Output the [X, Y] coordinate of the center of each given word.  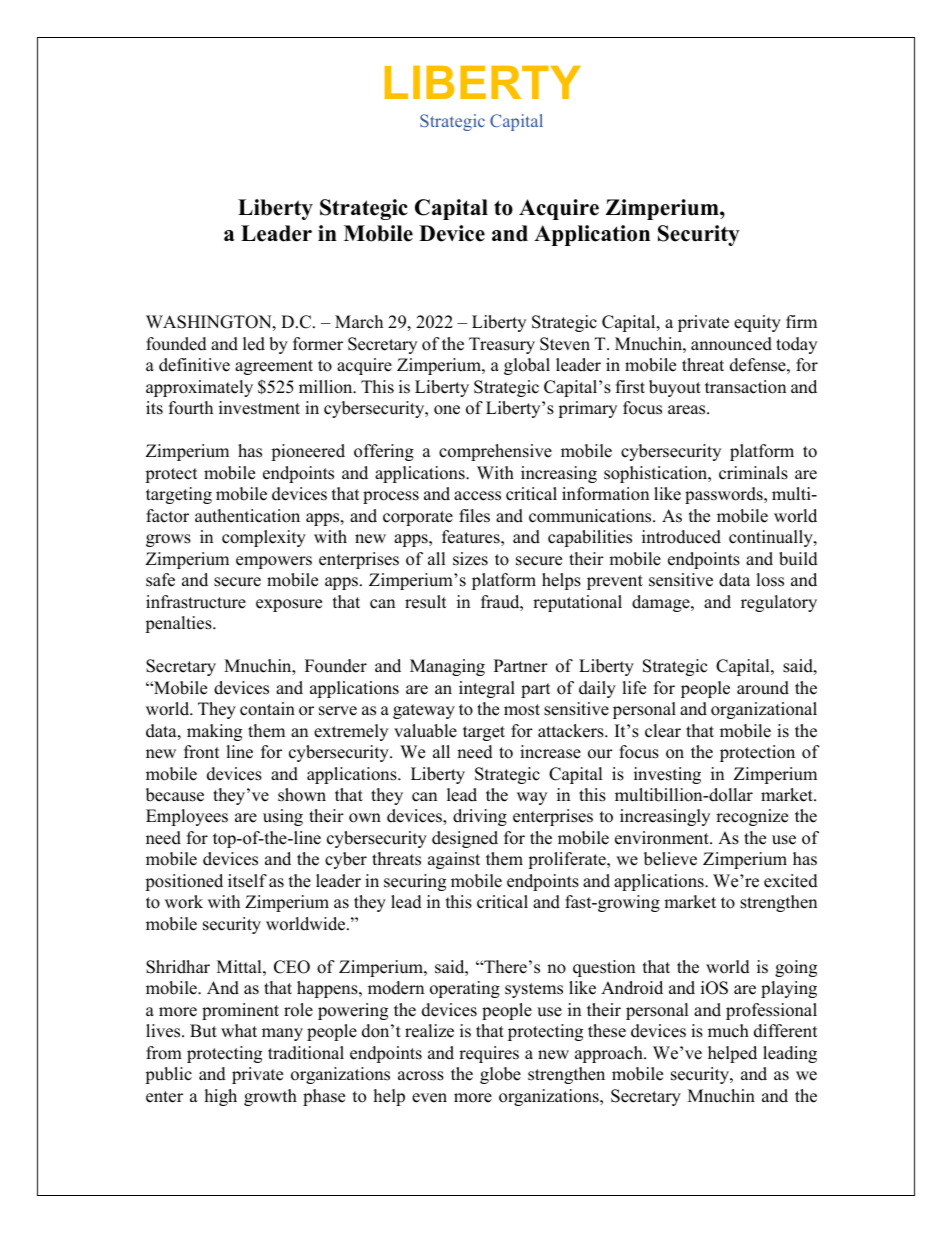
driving [480, 817]
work [184, 902]
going [796, 968]
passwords [725, 495]
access [477, 496]
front [202, 752]
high [221, 1097]
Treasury [502, 345]
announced [731, 344]
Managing [447, 667]
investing [667, 775]
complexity [264, 538]
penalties [179, 624]
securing [415, 882]
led [254, 344]
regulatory [779, 603]
